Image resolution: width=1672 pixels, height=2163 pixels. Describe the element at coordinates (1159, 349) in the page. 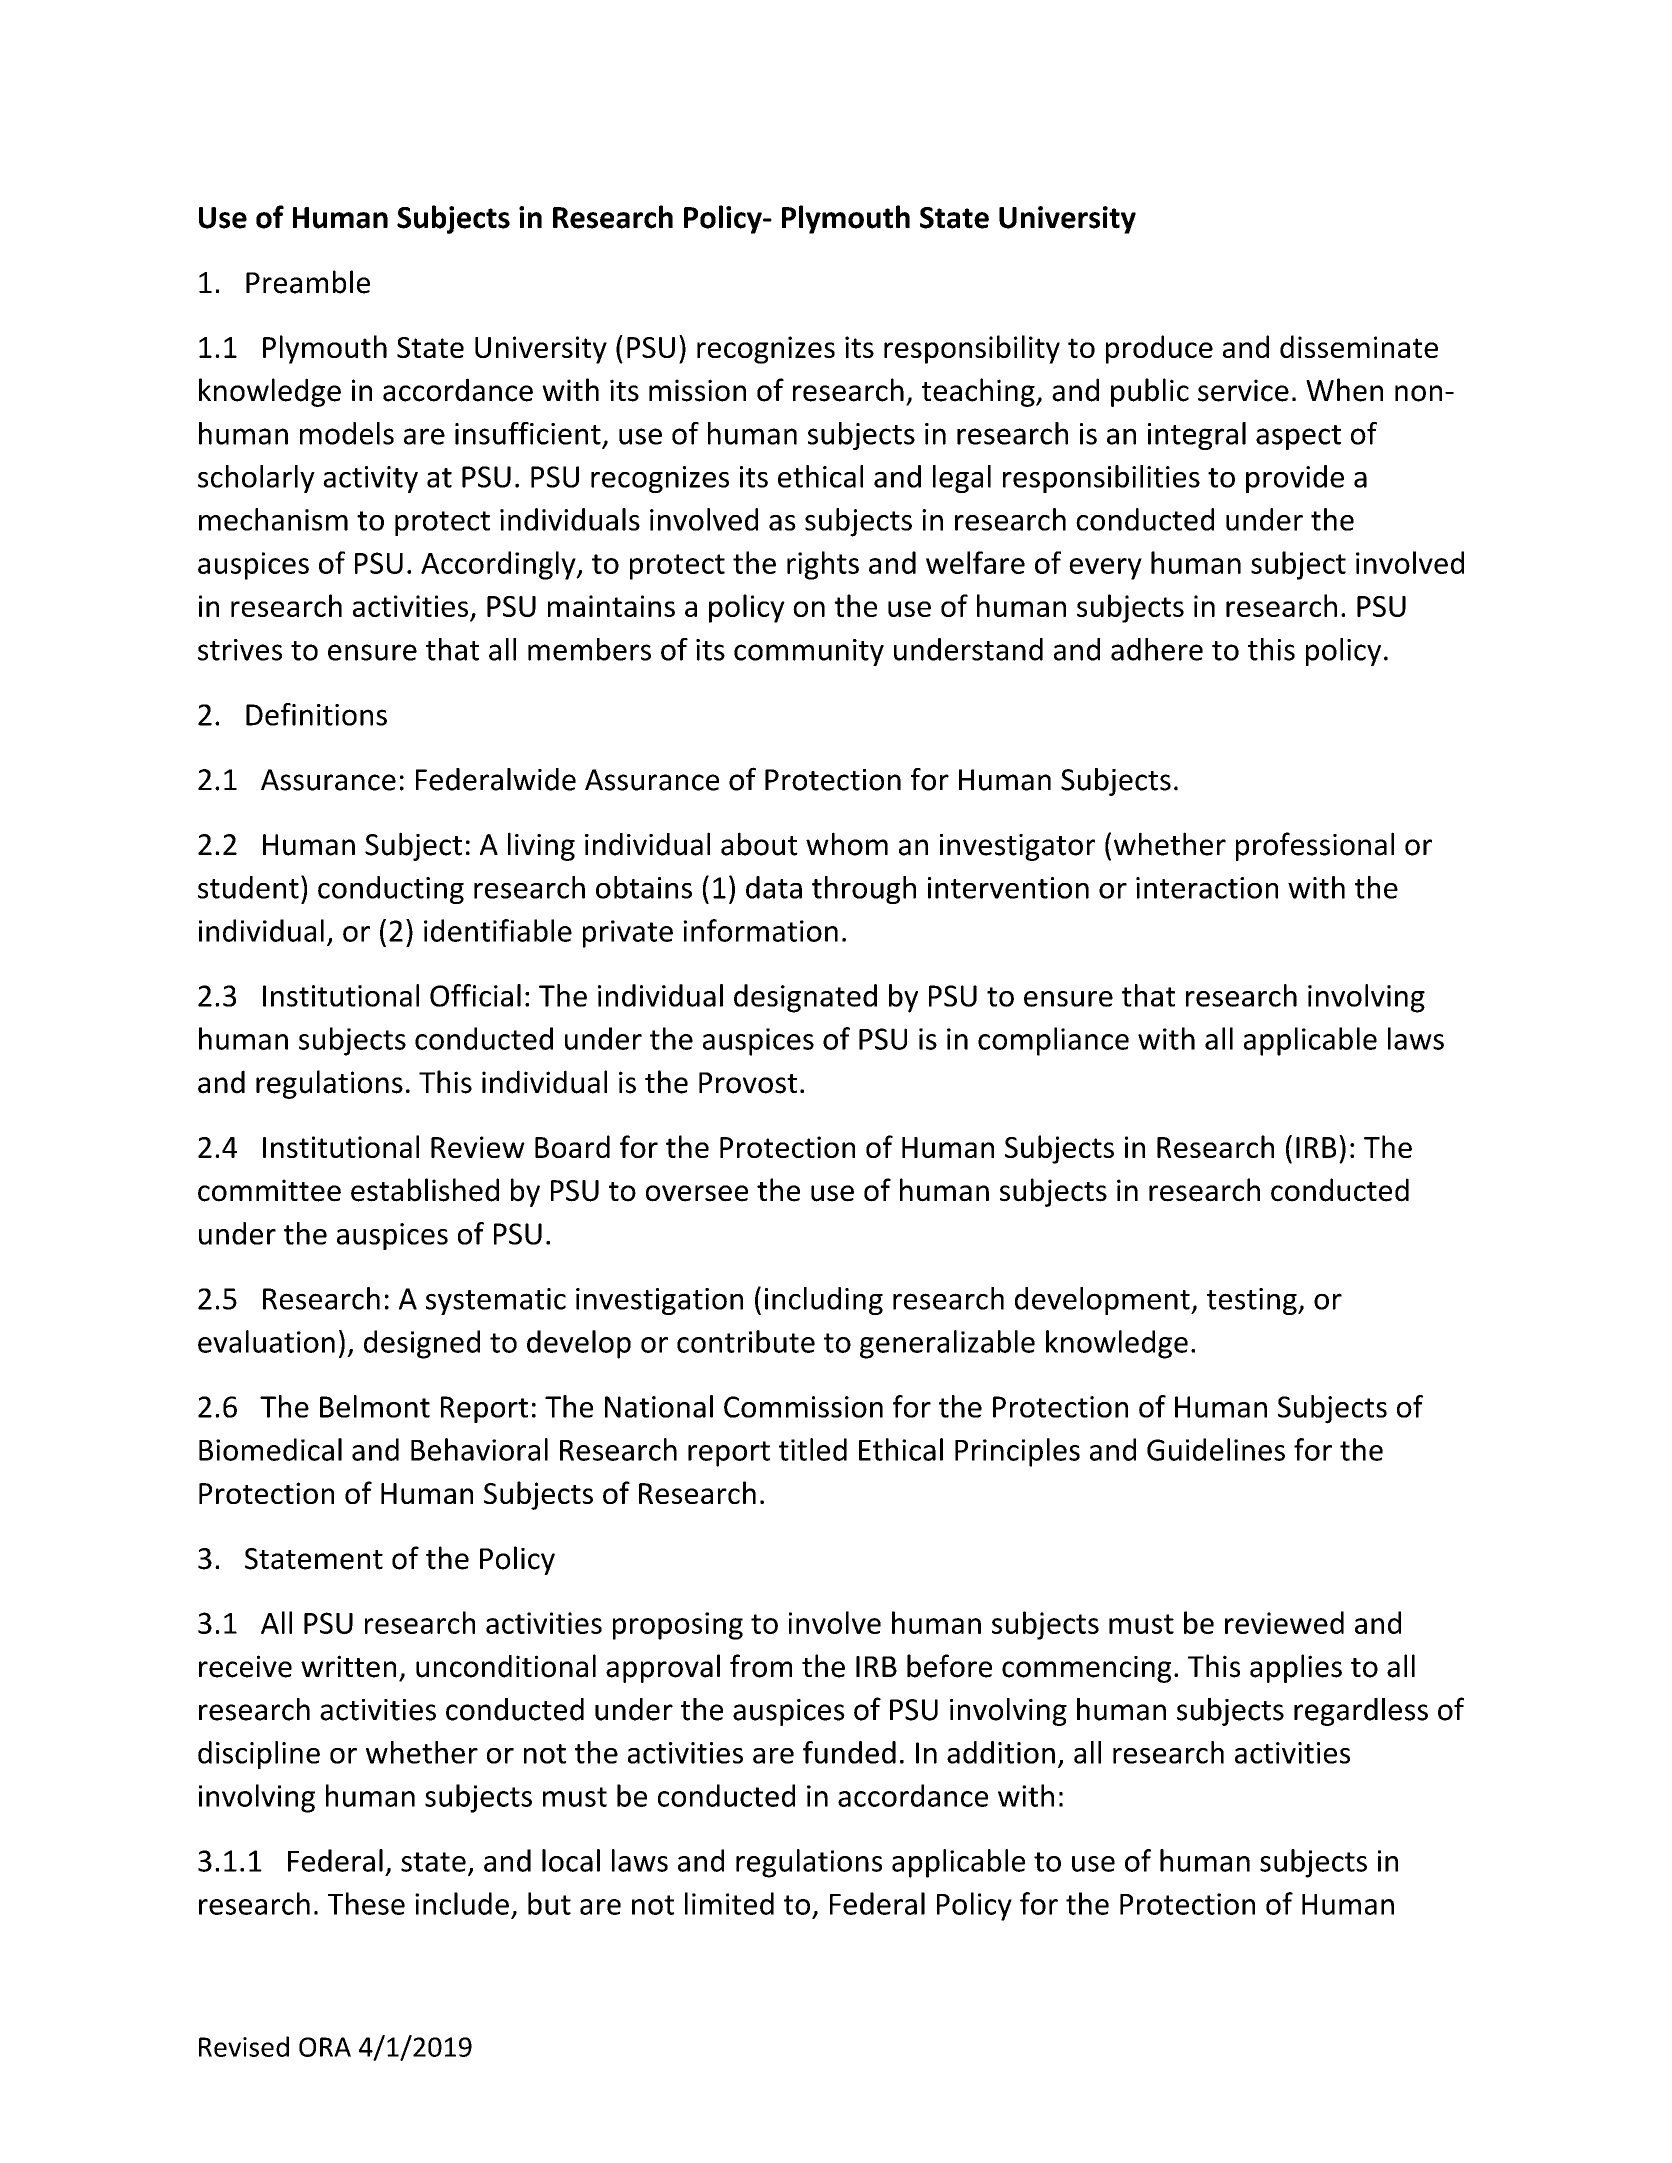

I see `produce` at that location.
